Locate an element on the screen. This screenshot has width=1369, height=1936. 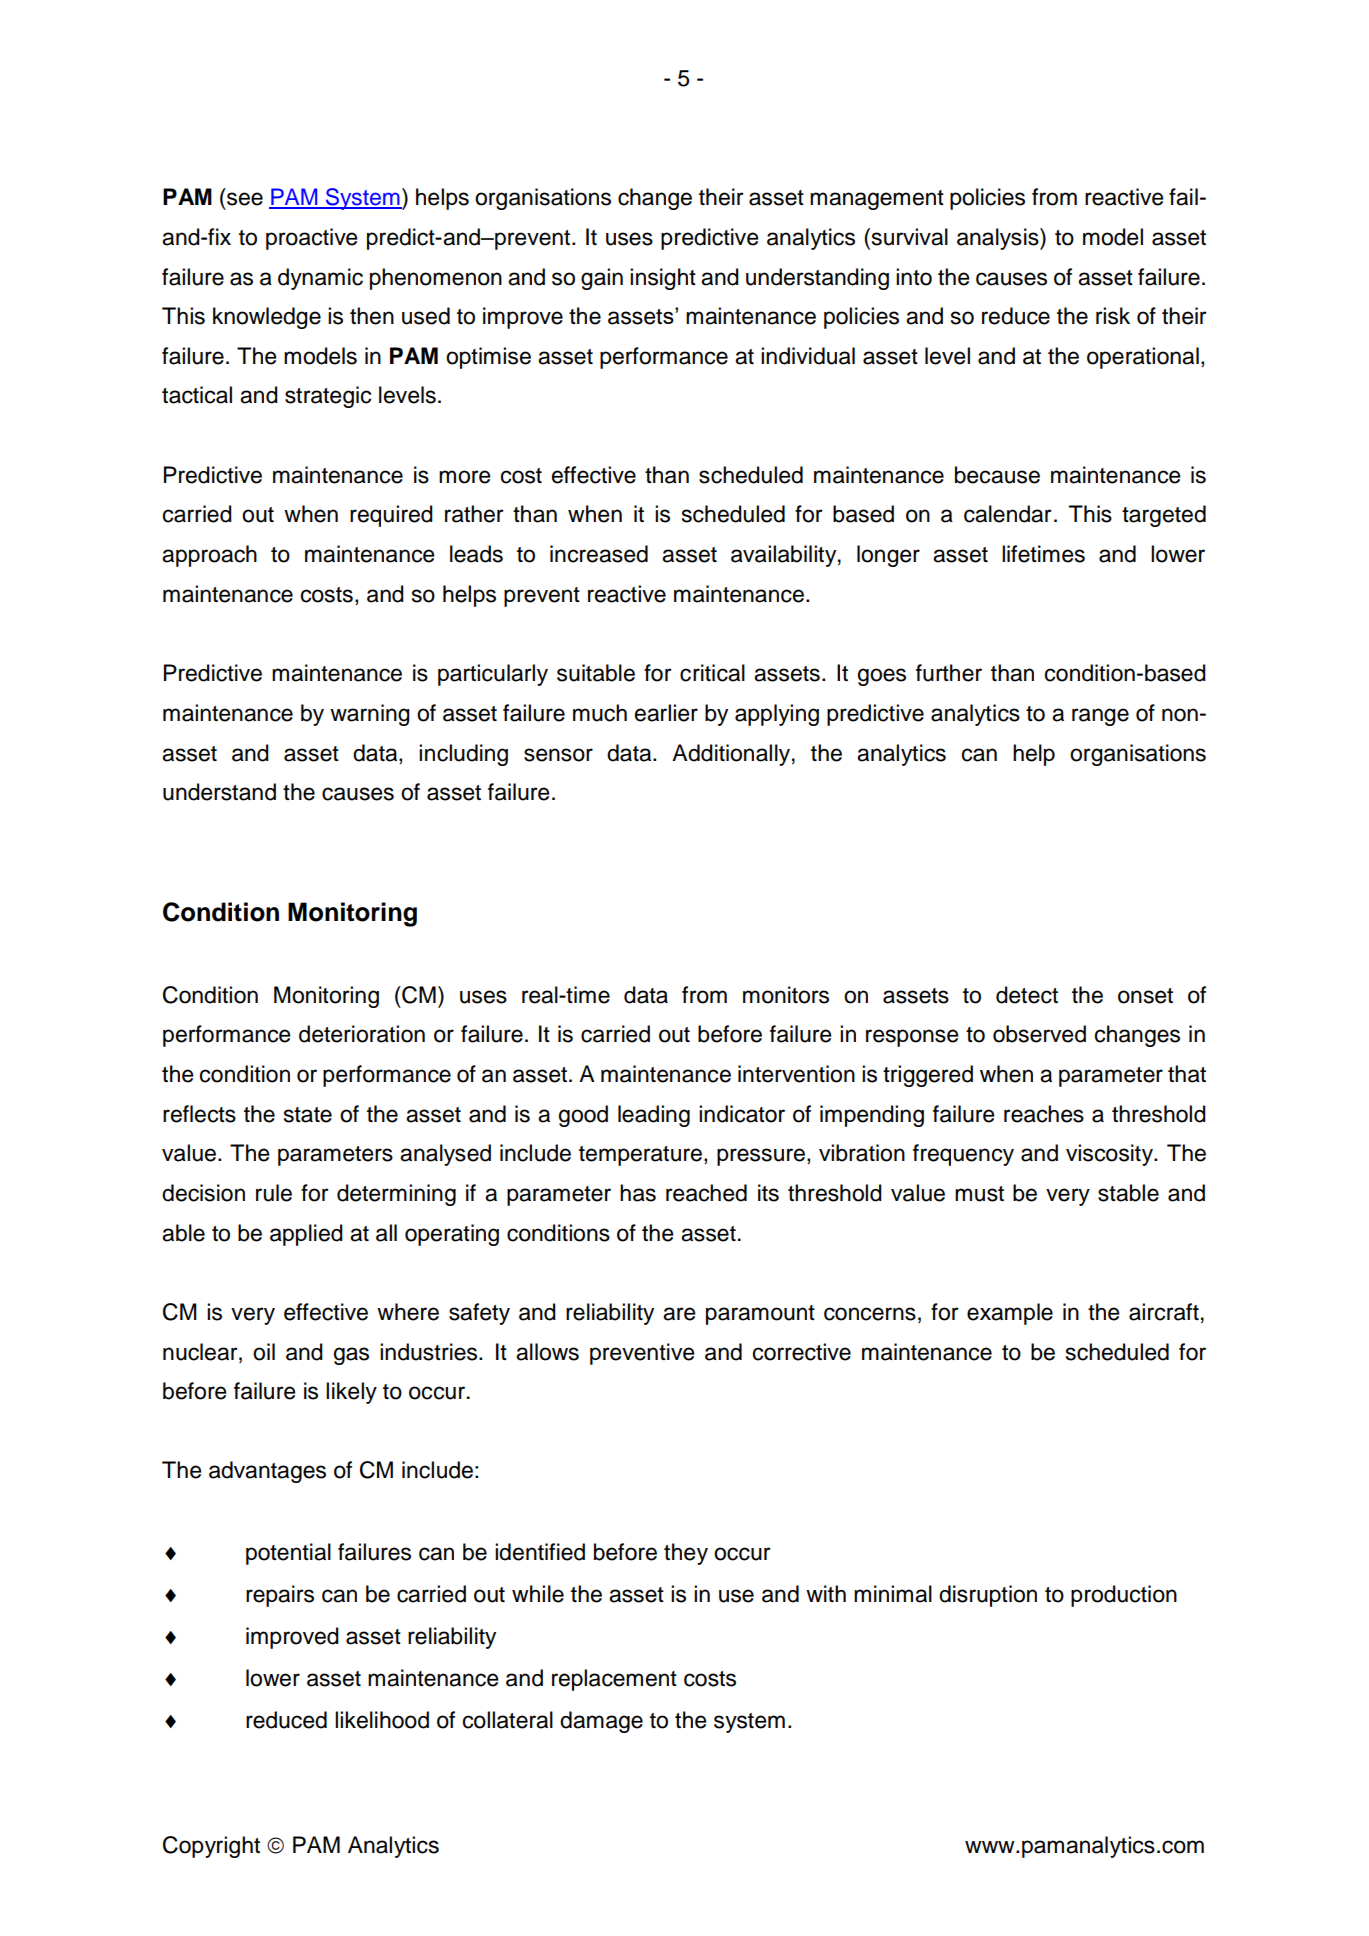
proactive is located at coordinates (311, 239).
